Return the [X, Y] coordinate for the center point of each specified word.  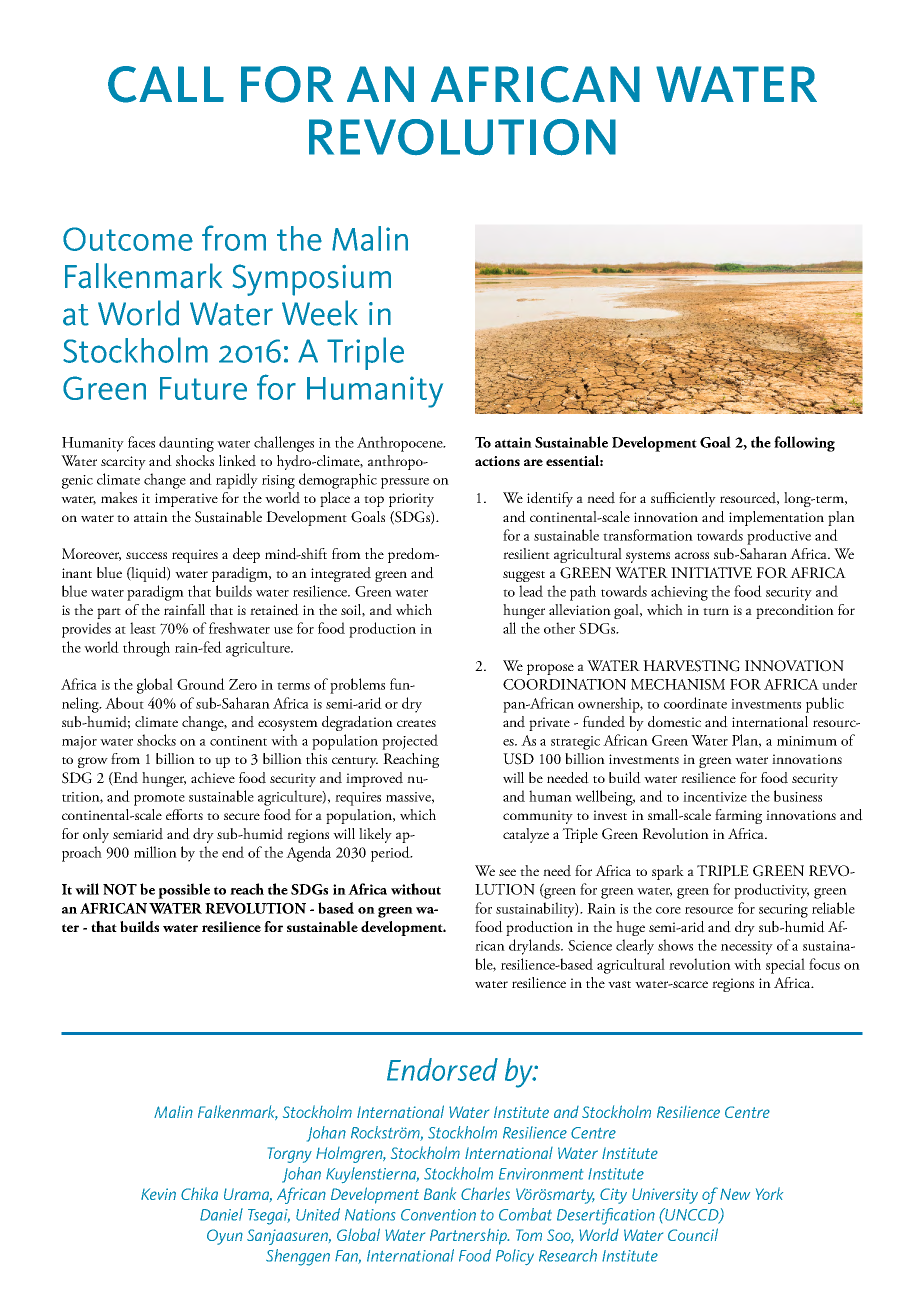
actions [497, 461]
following [804, 444]
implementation [776, 518]
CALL [166, 84]
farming [738, 816]
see [507, 872]
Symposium [312, 280]
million [155, 852]
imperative [186, 500]
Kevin [158, 1194]
